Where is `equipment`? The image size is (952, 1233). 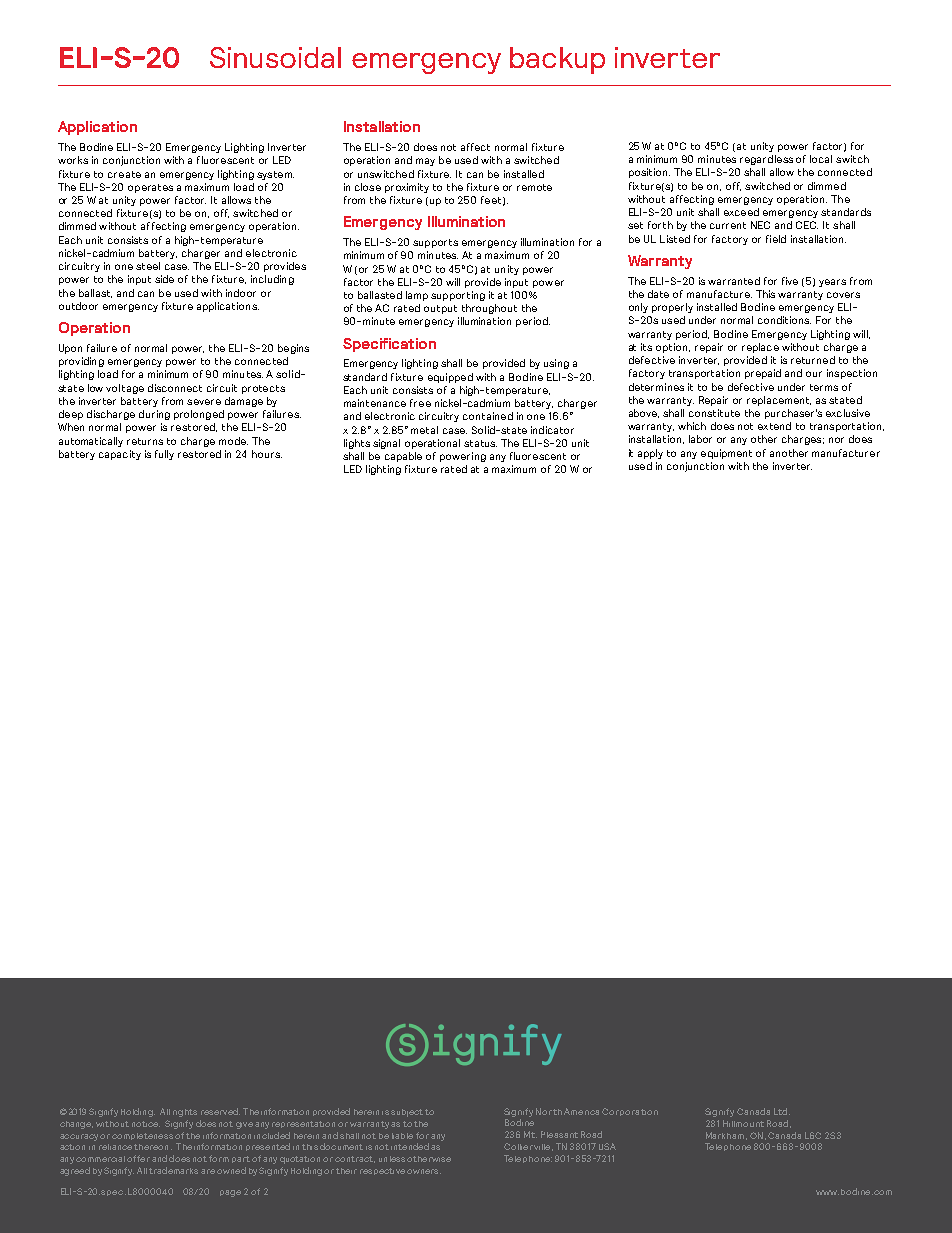
equipment is located at coordinates (726, 454).
